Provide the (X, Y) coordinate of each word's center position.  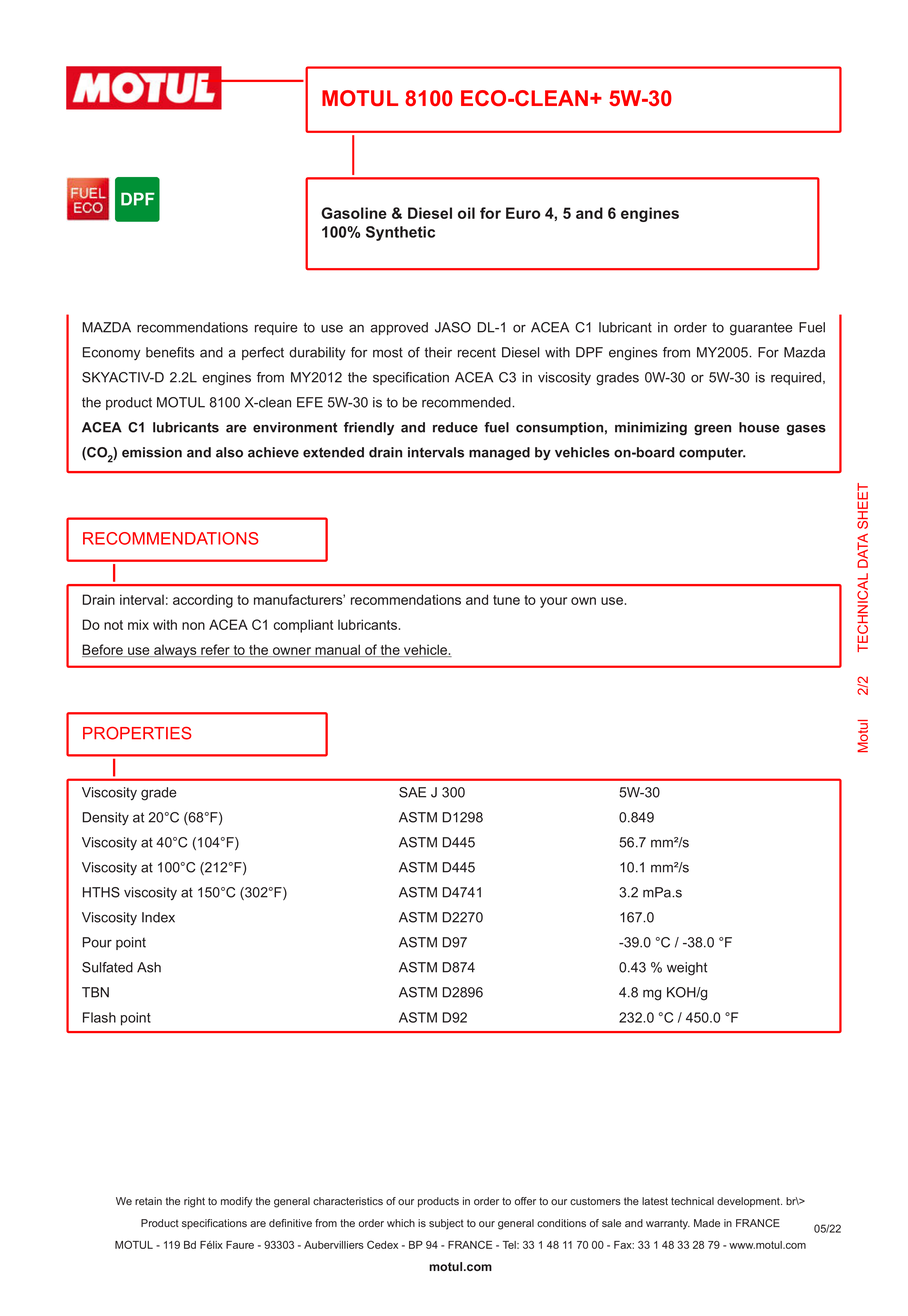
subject (446, 1224)
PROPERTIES (137, 733)
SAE (412, 792)
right (194, 1202)
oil (466, 213)
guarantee (761, 329)
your (553, 602)
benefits (170, 352)
